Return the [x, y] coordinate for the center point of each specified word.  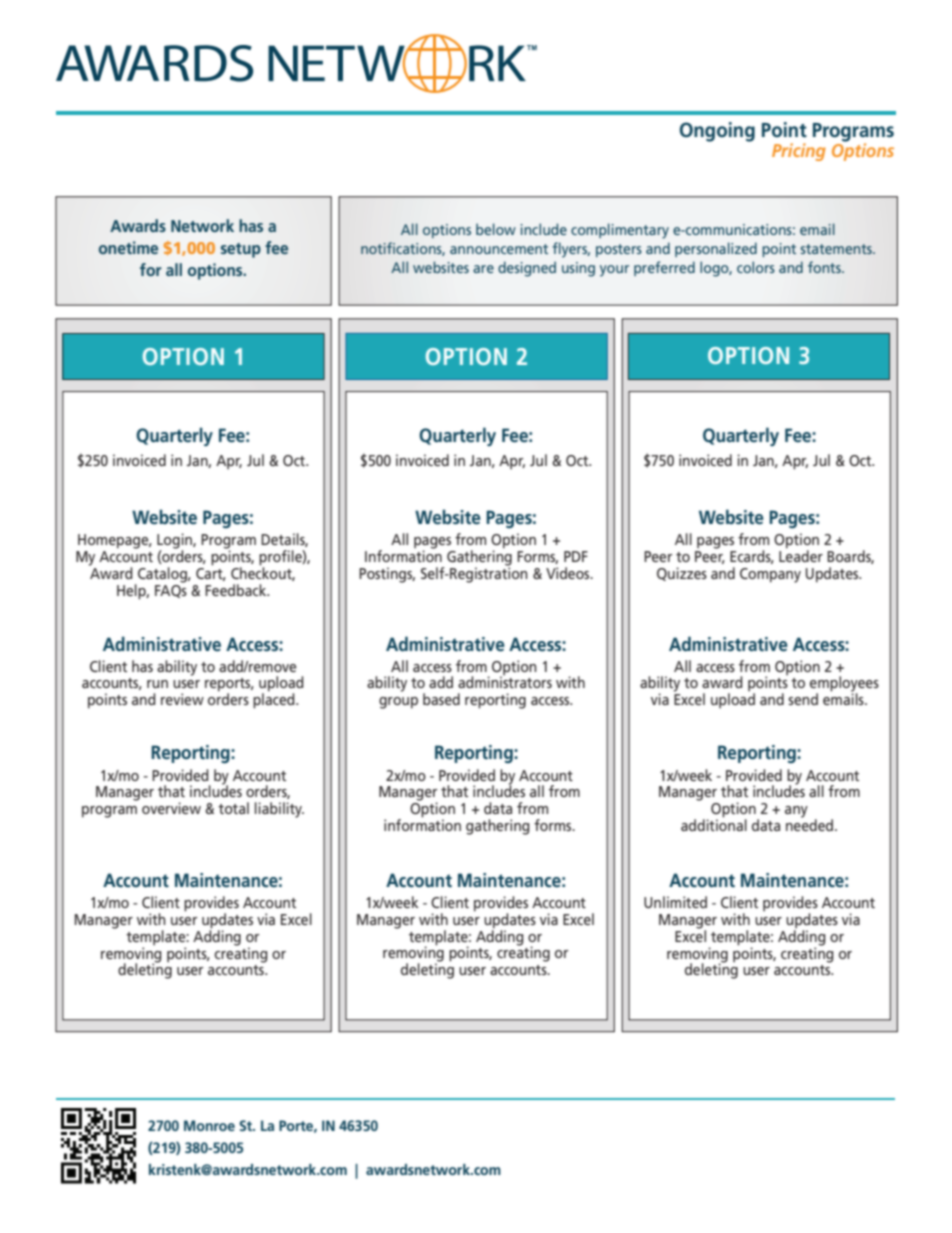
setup [241, 250]
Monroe [209, 1125]
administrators [505, 681]
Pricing [799, 152]
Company [770, 575]
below [496, 229]
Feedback [237, 590]
